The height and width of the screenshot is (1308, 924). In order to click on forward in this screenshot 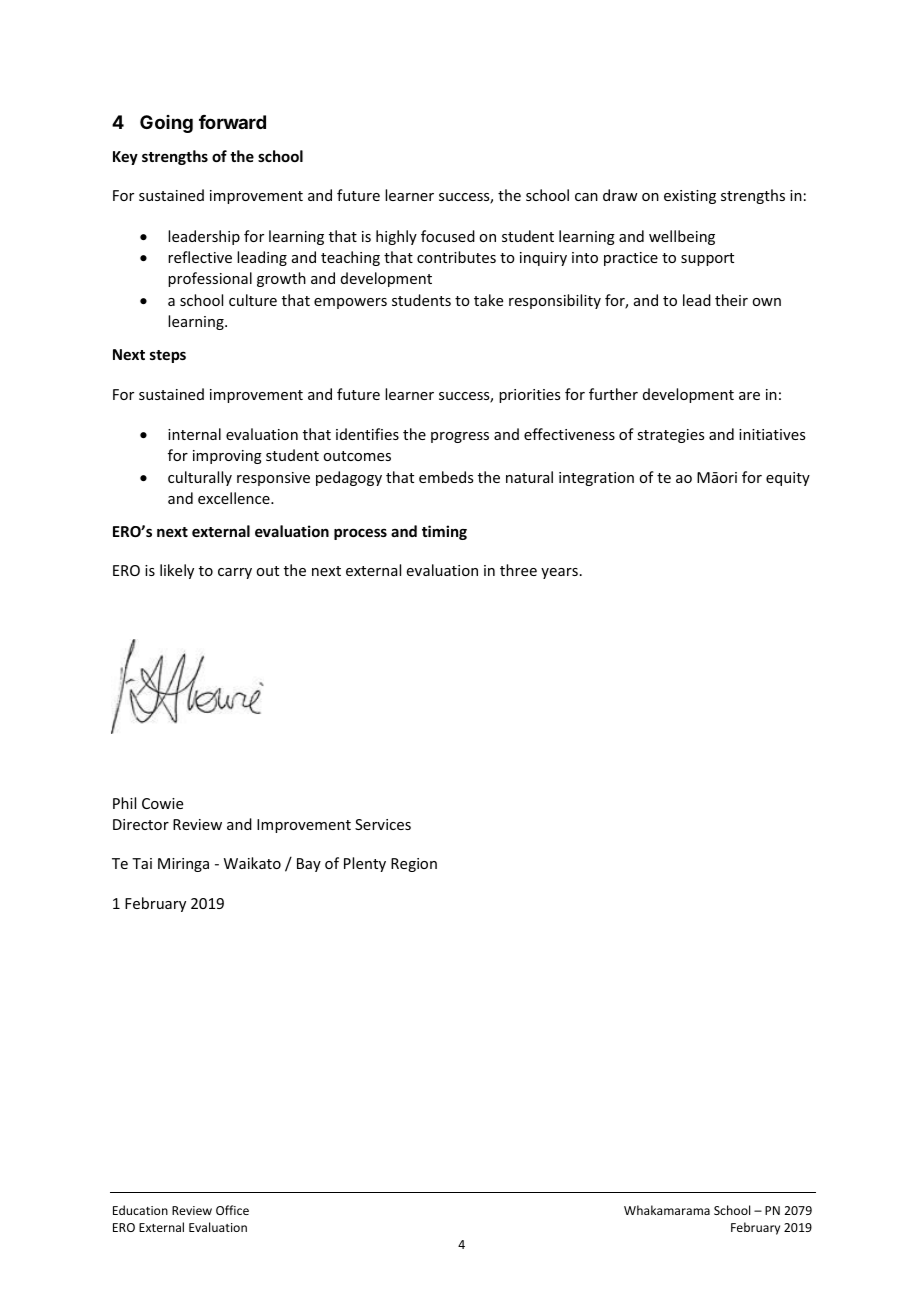, I will do `click(232, 122)`.
